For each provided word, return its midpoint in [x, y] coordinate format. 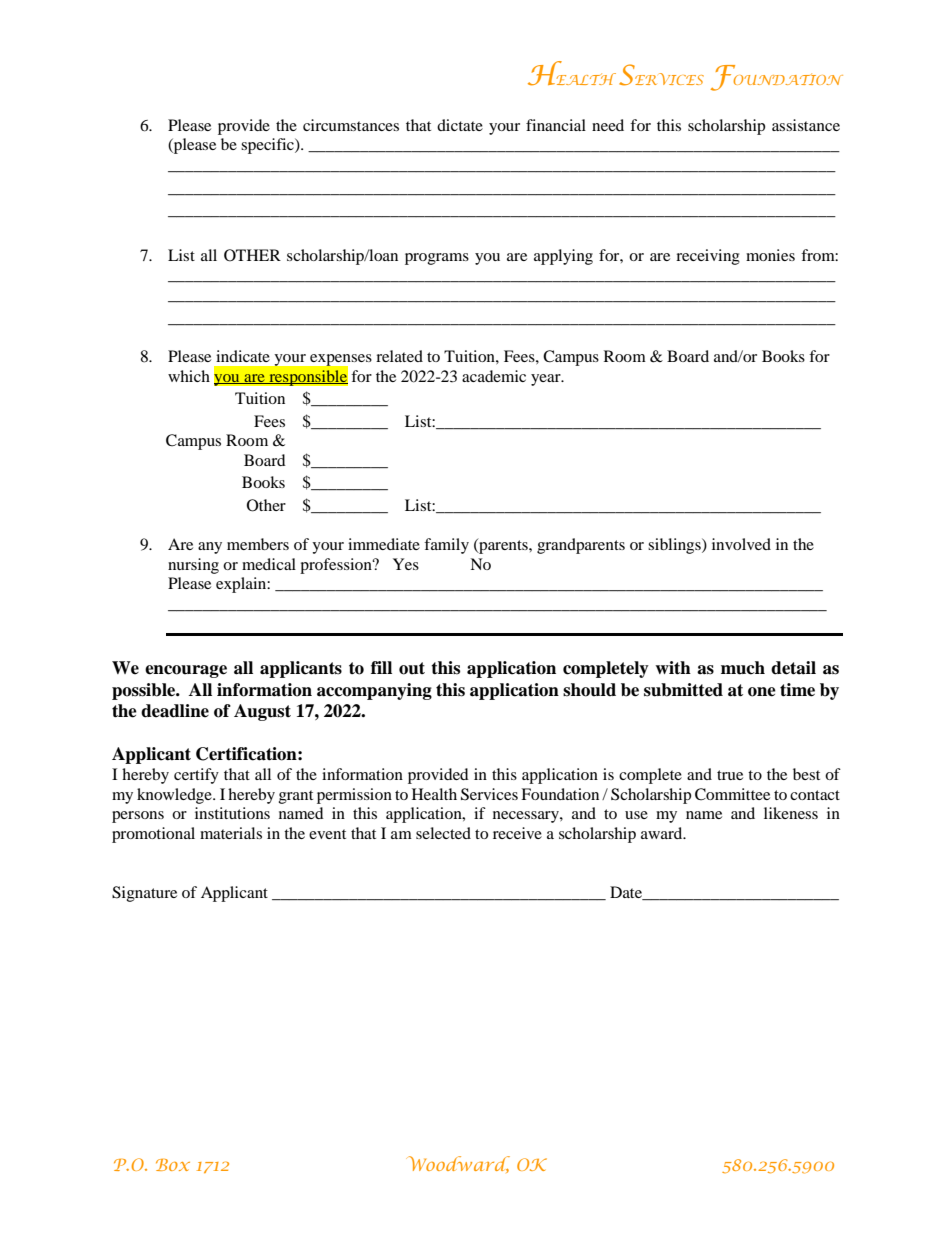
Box [173, 1165]
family [446, 546]
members [258, 544]
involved [741, 544]
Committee [732, 794]
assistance [806, 125]
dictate [460, 125]
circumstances [351, 125]
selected [443, 833]
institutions [232, 813]
